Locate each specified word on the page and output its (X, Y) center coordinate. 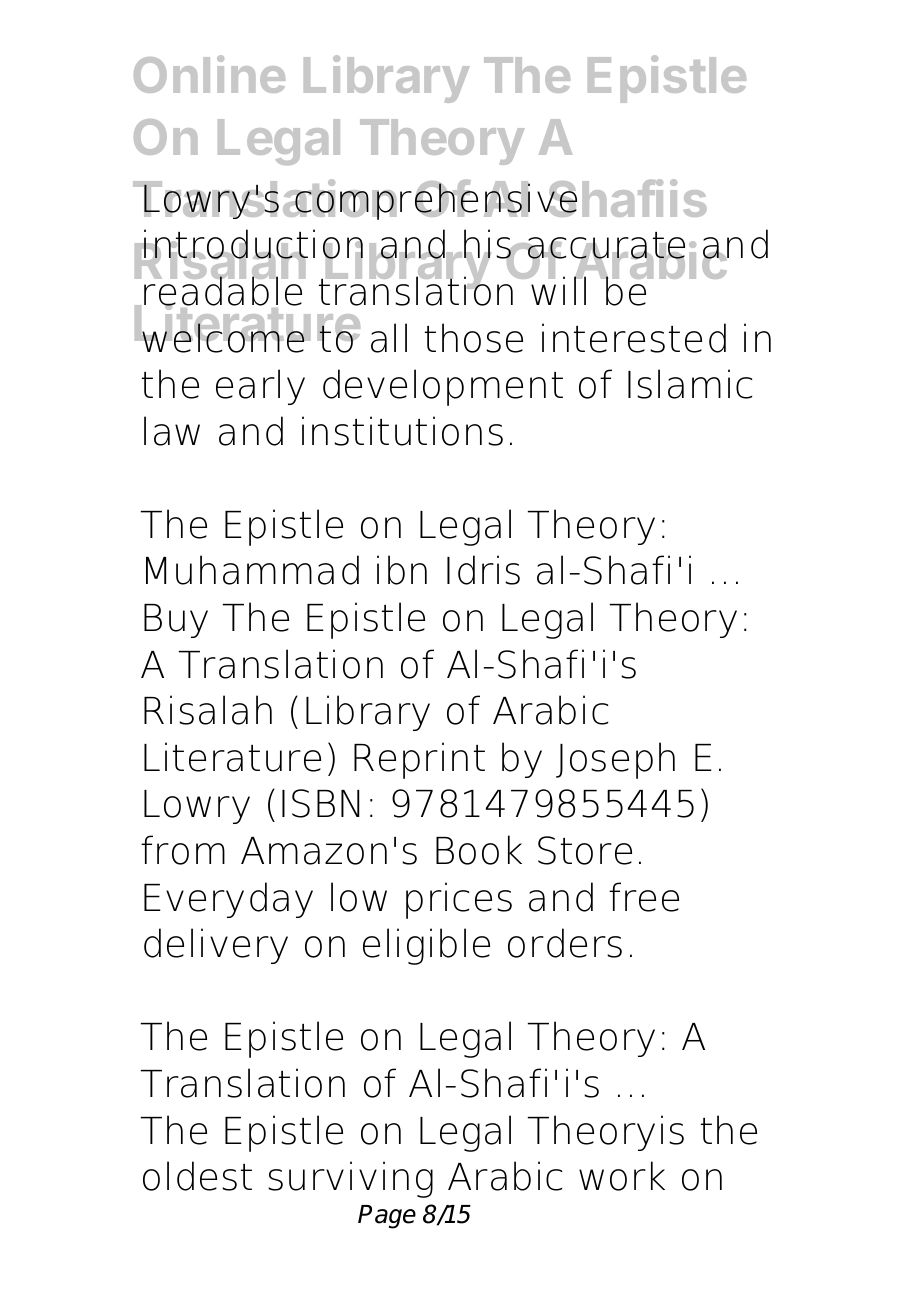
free (644, 897)
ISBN (321, 803)
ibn (402, 570)
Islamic (690, 384)
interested (634, 338)
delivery (216, 946)
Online (209, 74)
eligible (426, 946)
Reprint (419, 760)
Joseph (615, 760)
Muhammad (252, 570)
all (389, 338)
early (260, 387)
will (557, 289)
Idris (483, 570)
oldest (197, 1176)
